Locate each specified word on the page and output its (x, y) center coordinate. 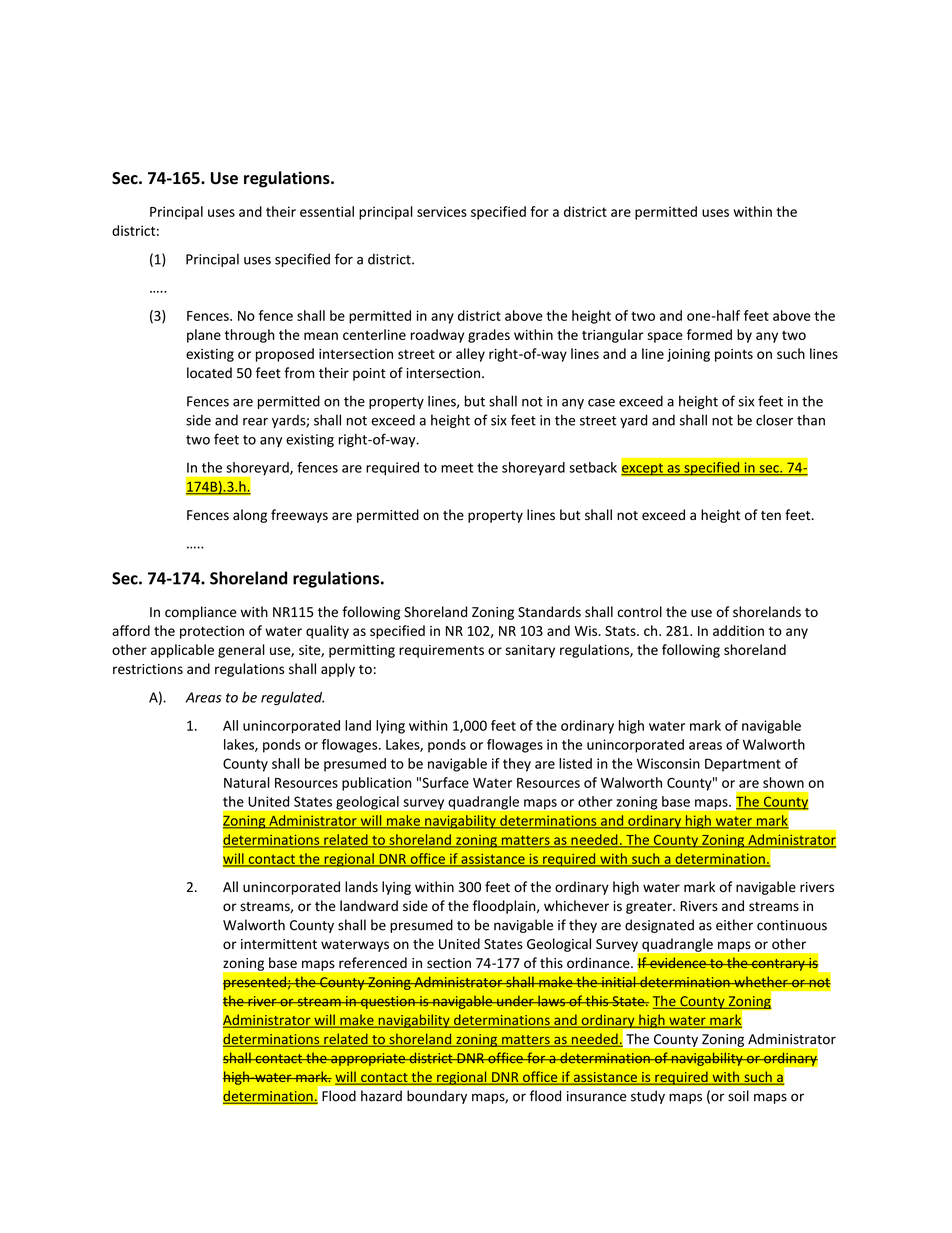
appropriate (368, 1059)
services (442, 211)
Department (743, 765)
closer (774, 420)
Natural (247, 782)
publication (377, 784)
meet (457, 468)
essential (327, 211)
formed (709, 334)
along (250, 516)
